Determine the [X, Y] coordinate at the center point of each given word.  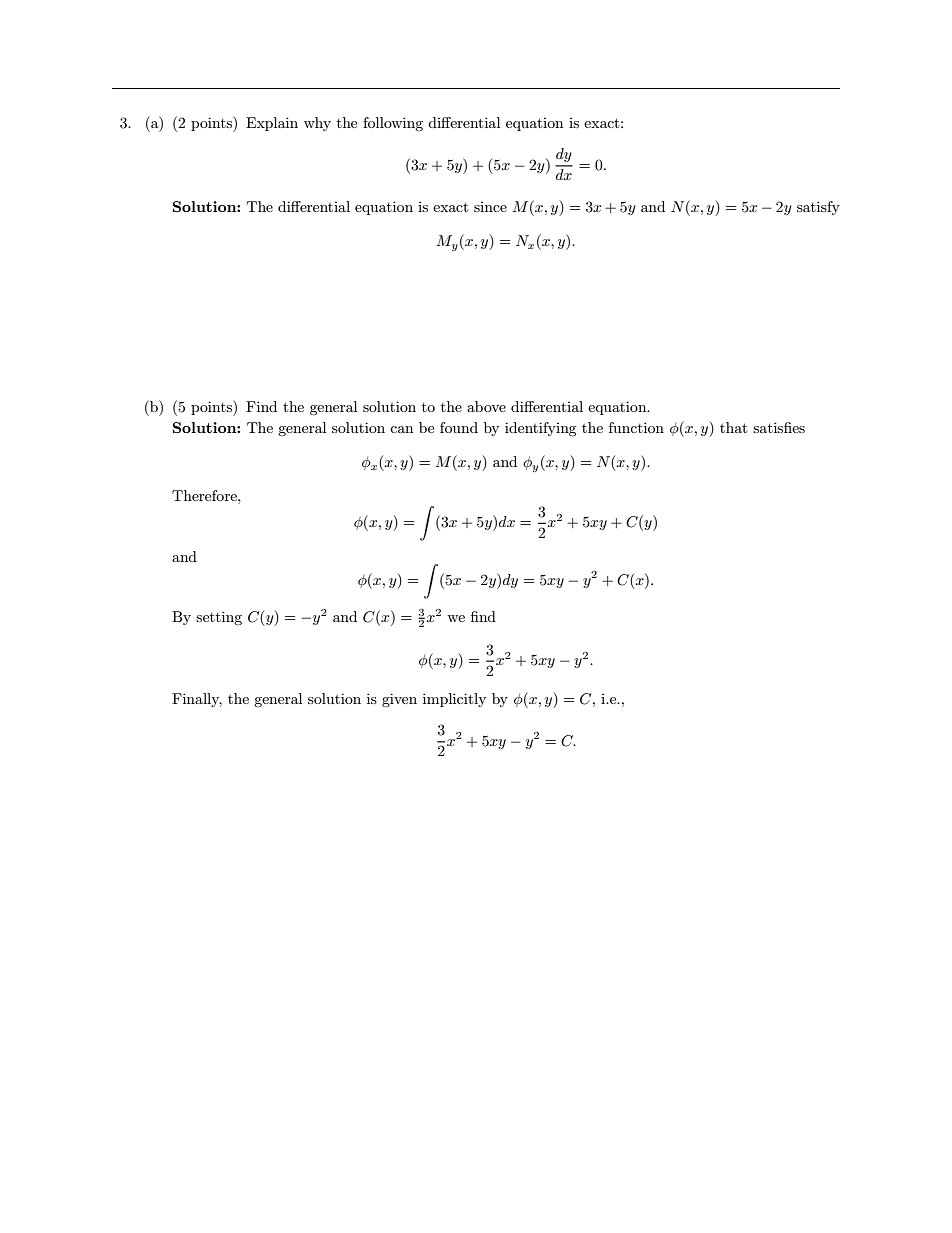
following [393, 124]
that [733, 427]
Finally [197, 700]
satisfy [818, 208]
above [486, 406]
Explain [272, 124]
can [401, 429]
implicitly [454, 700]
